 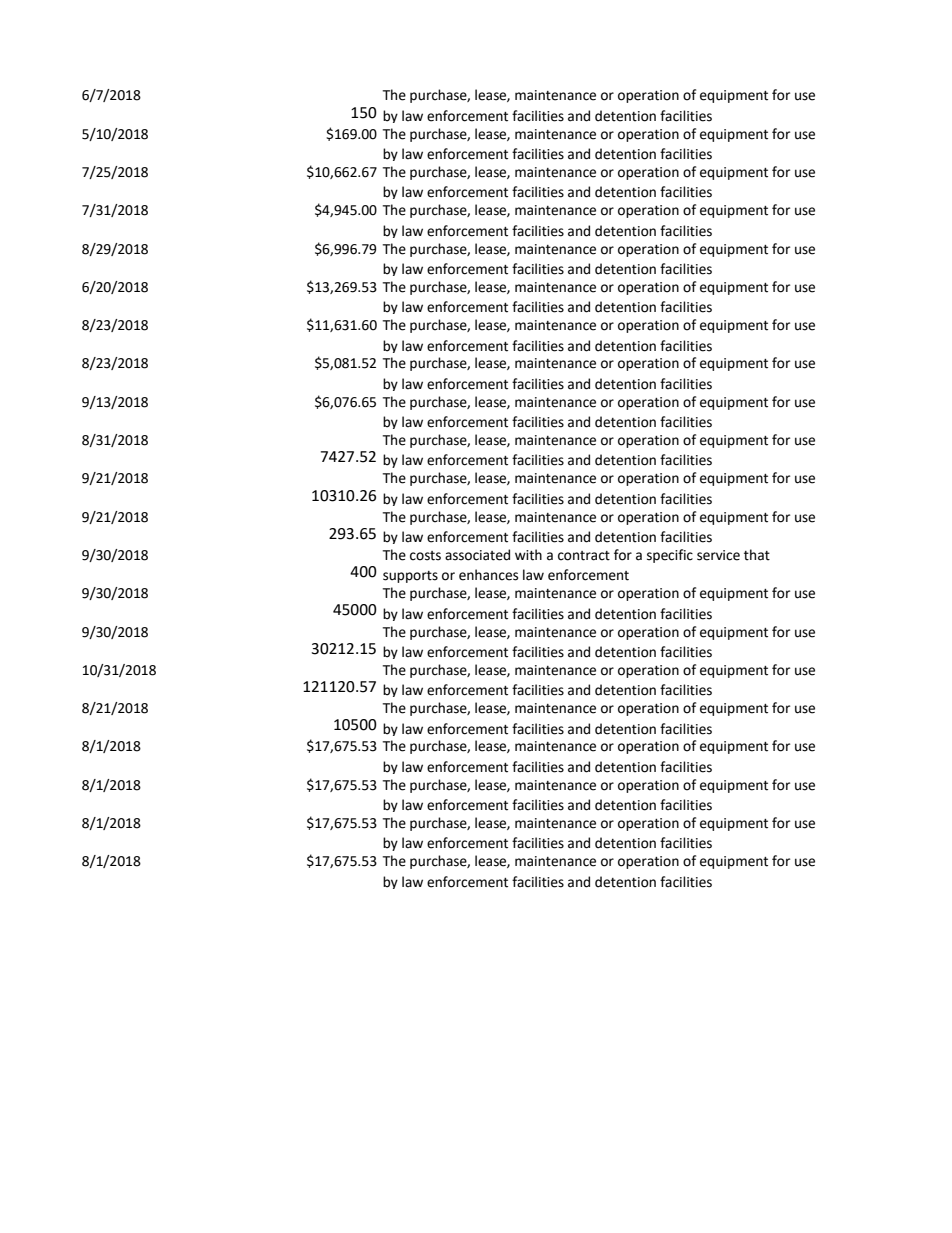 What do you see at coordinates (718, 555) in the image?
I see `service` at bounding box center [718, 555].
